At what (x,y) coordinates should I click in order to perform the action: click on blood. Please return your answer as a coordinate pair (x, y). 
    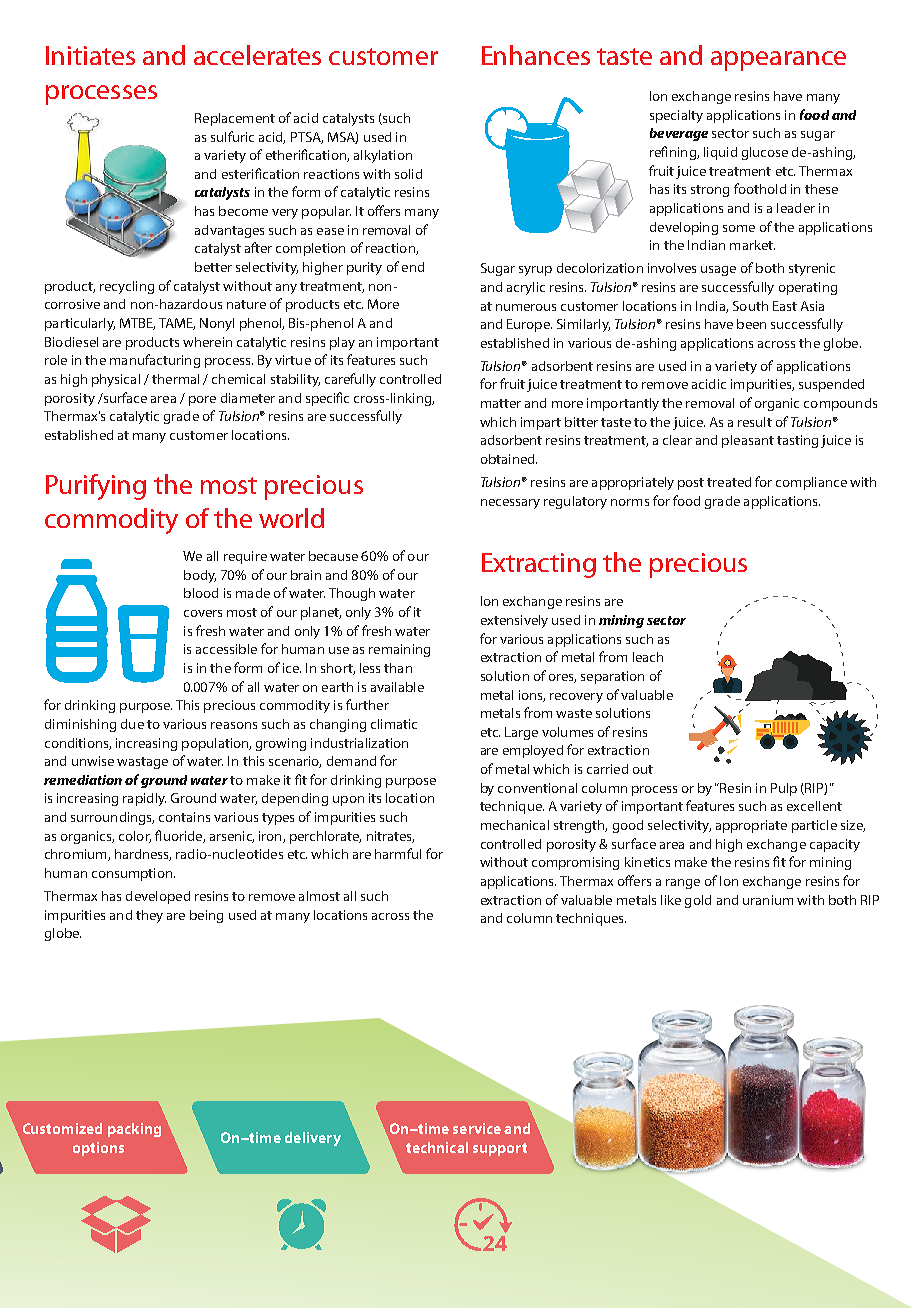
    Looking at the image, I should click on (201, 593).
